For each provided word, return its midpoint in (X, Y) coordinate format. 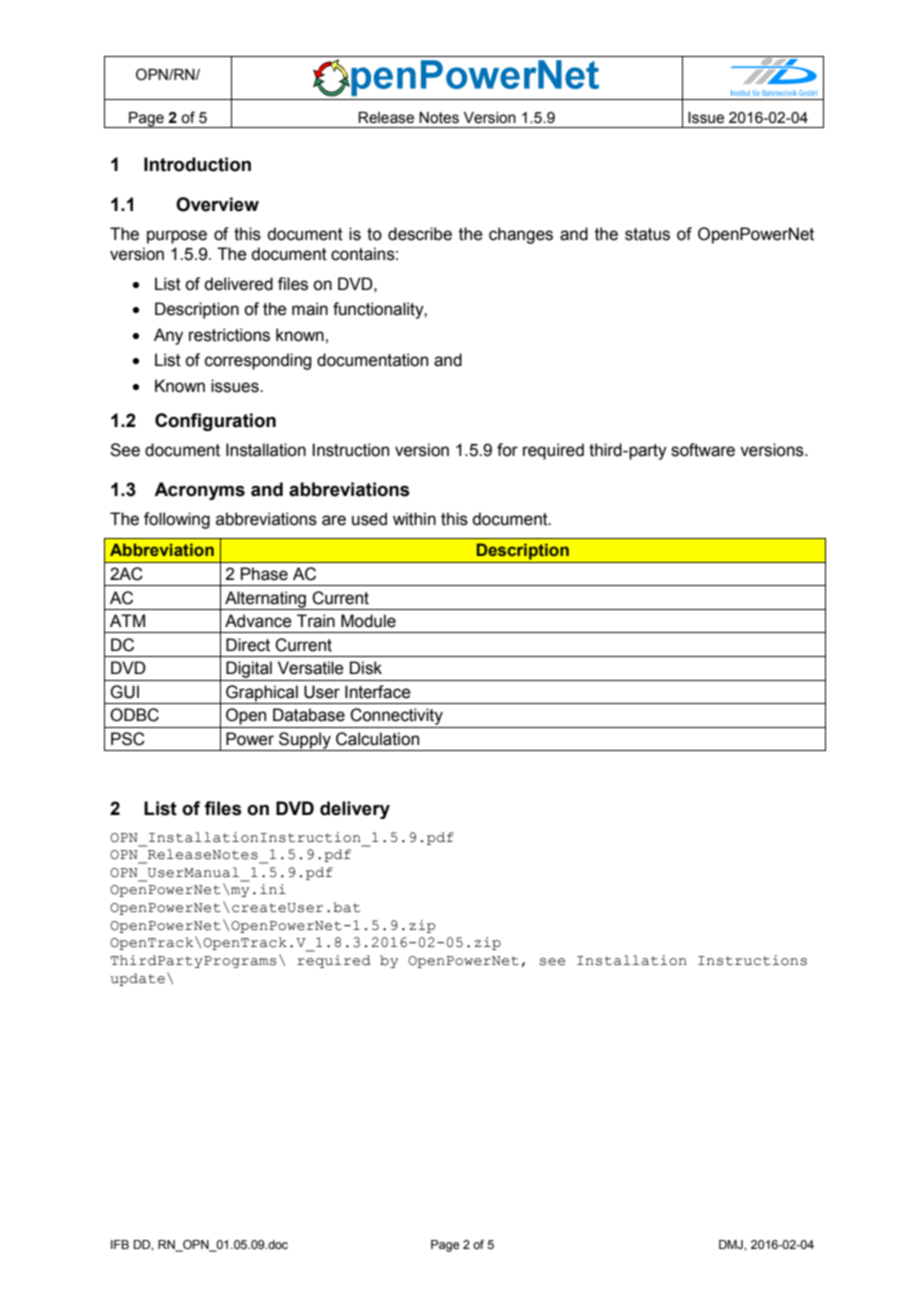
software (703, 450)
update (138, 979)
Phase (264, 574)
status (647, 234)
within (414, 519)
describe (420, 234)
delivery (355, 810)
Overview (217, 204)
